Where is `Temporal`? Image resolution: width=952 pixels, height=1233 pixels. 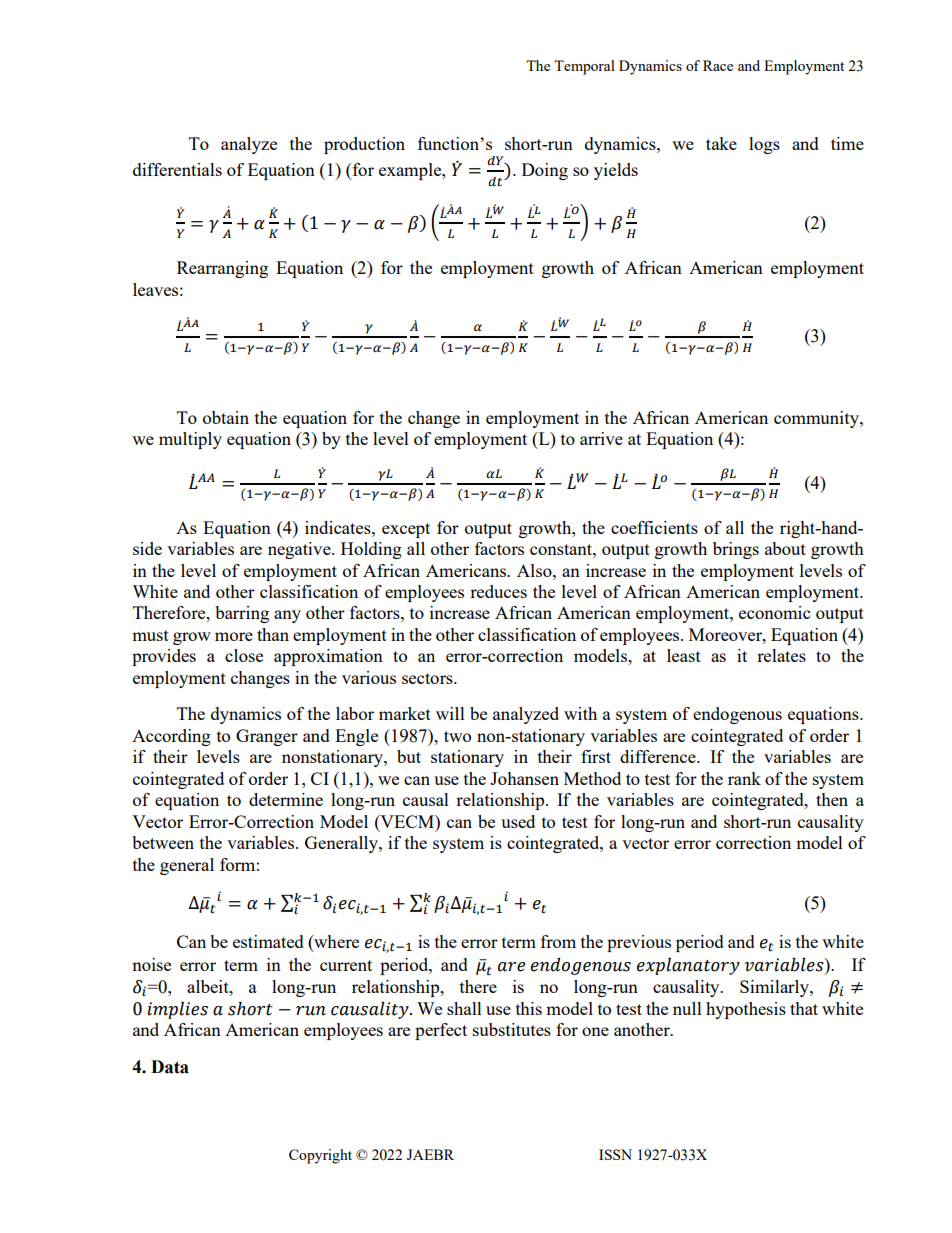 Temporal is located at coordinates (584, 67).
